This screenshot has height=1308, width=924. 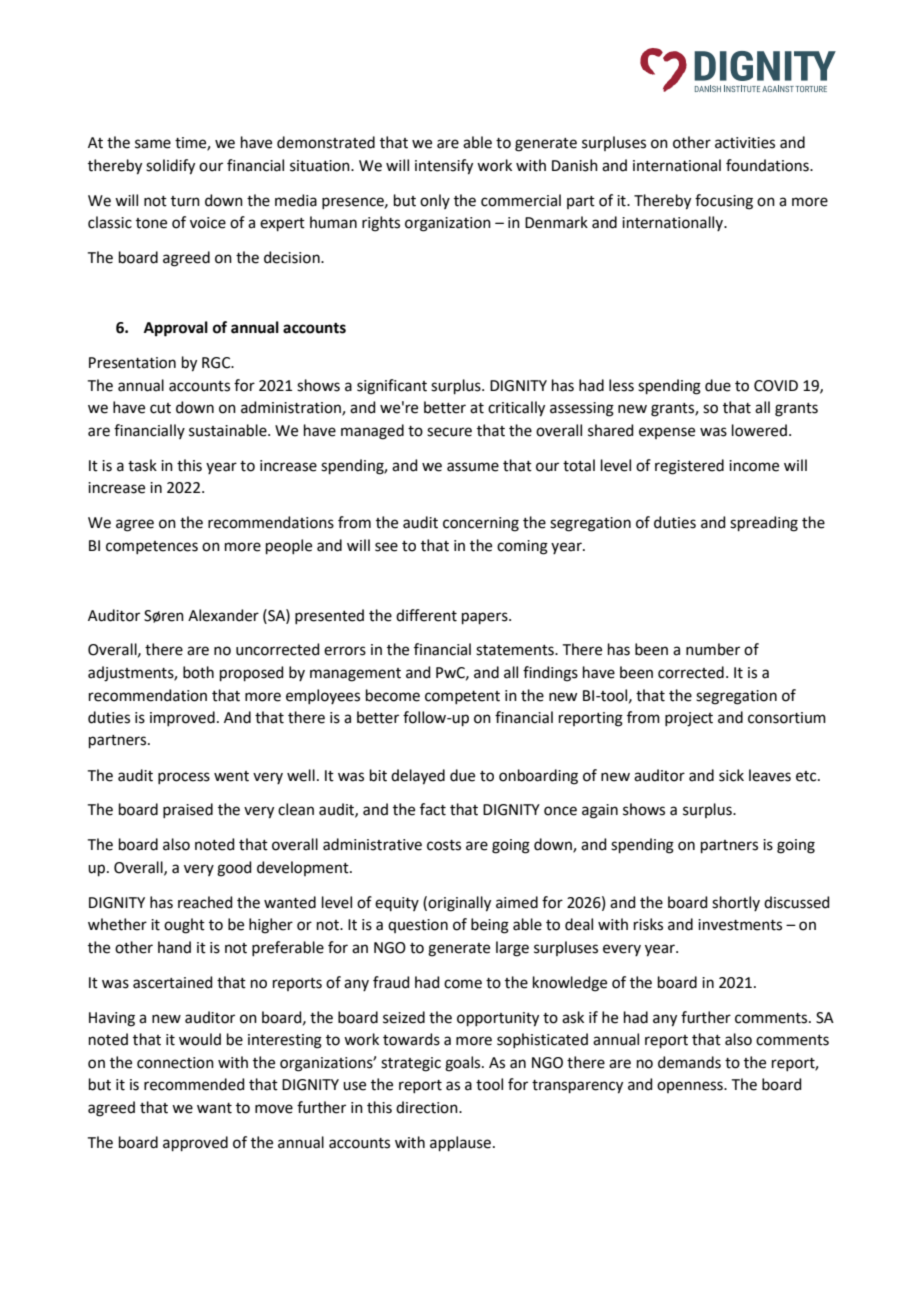 I want to click on intensify, so click(x=444, y=167).
